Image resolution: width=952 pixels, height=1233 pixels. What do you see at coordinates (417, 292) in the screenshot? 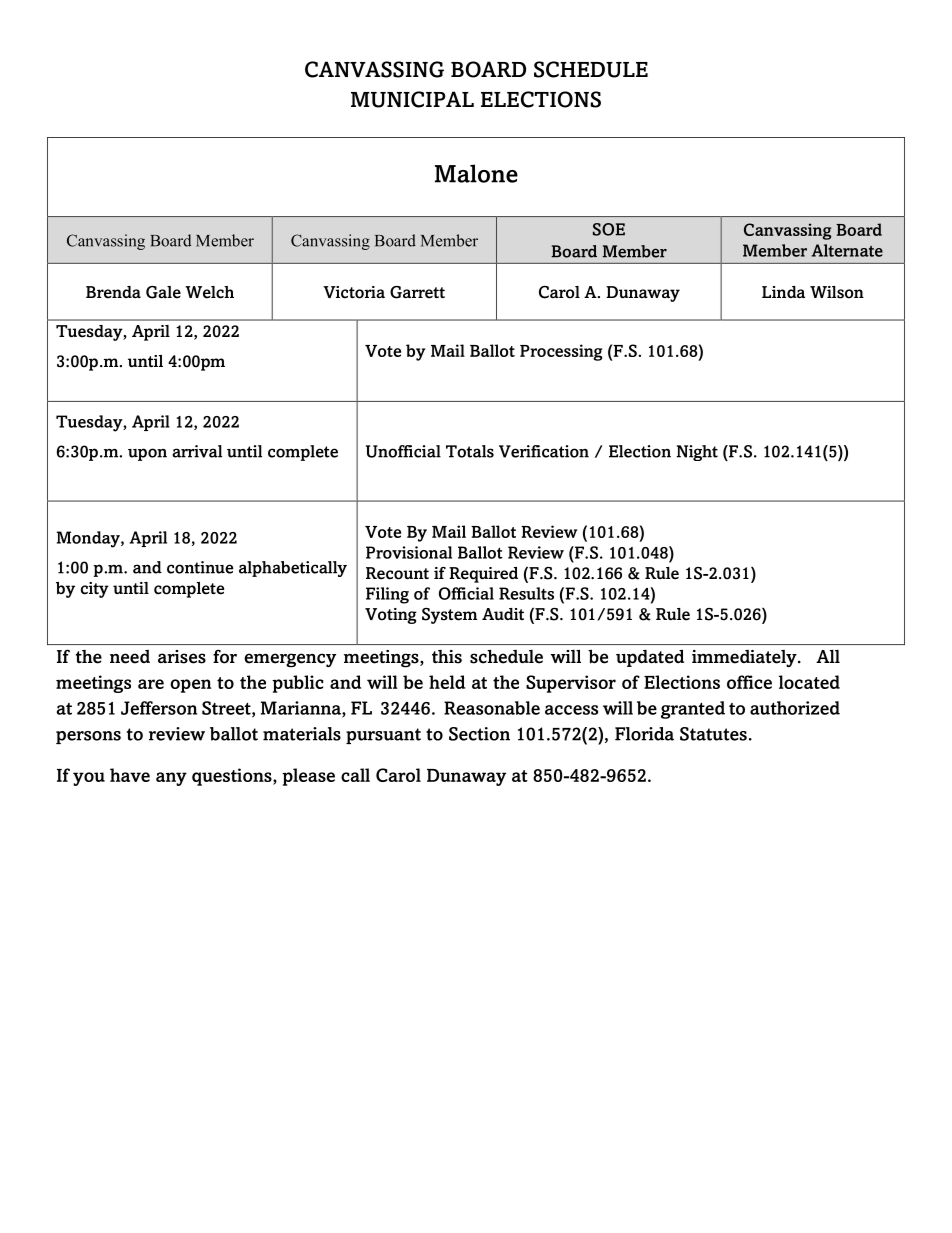
I see `Garrett` at bounding box center [417, 292].
